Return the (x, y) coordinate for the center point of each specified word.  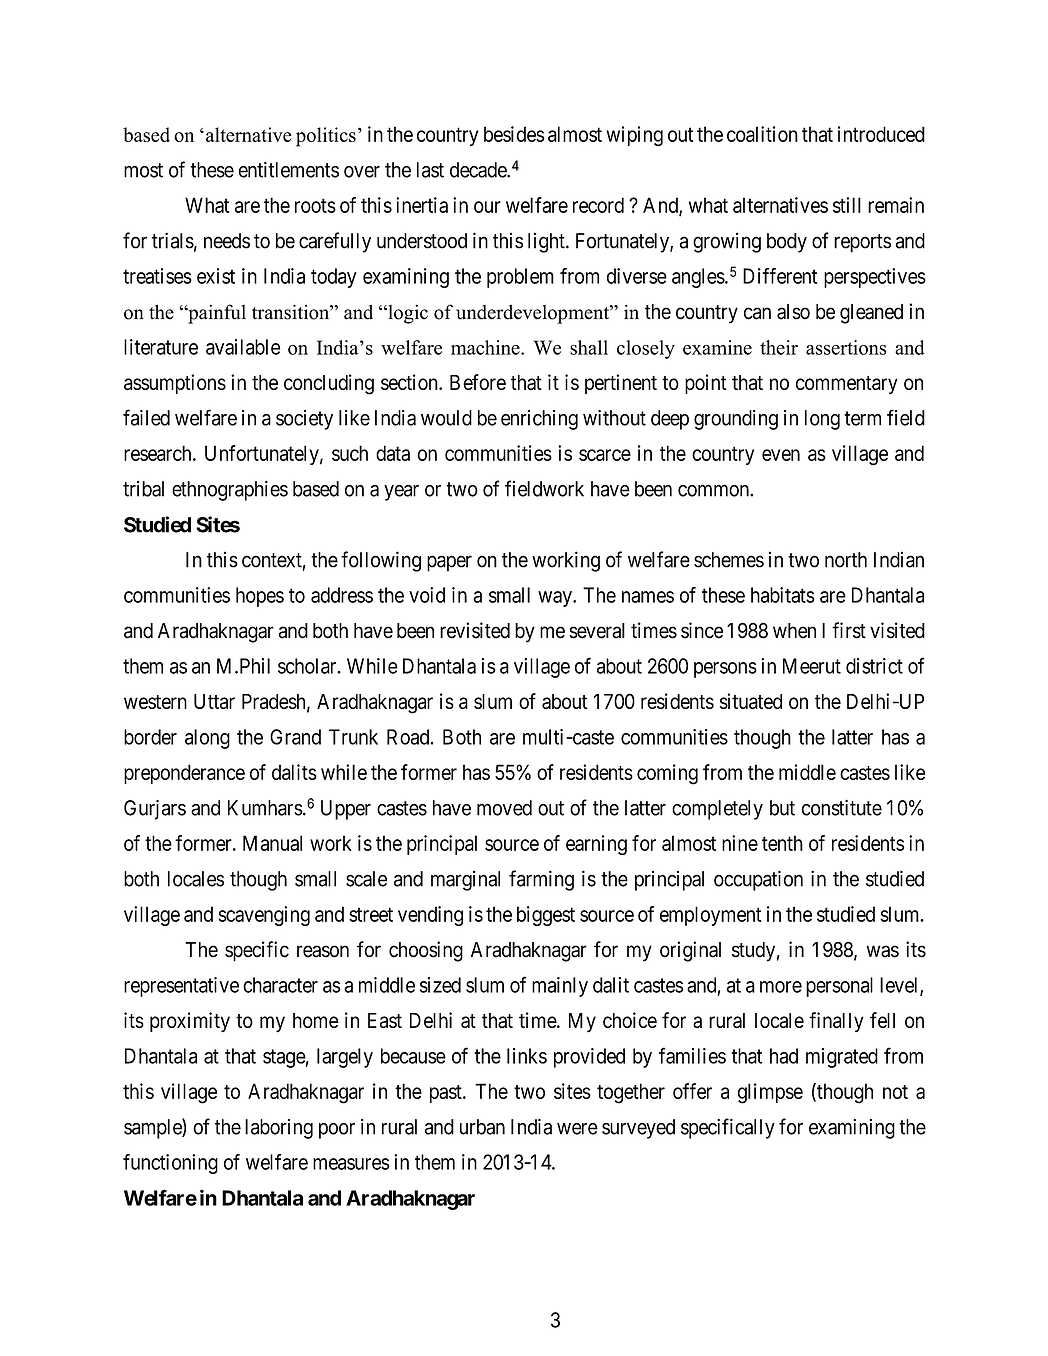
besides (514, 134)
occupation (758, 880)
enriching (539, 420)
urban (482, 1127)
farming (541, 880)
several (597, 631)
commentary (847, 385)
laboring (279, 1129)
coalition (762, 134)
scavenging (264, 916)
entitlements (288, 169)
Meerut (812, 666)
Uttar (214, 701)
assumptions (175, 384)
